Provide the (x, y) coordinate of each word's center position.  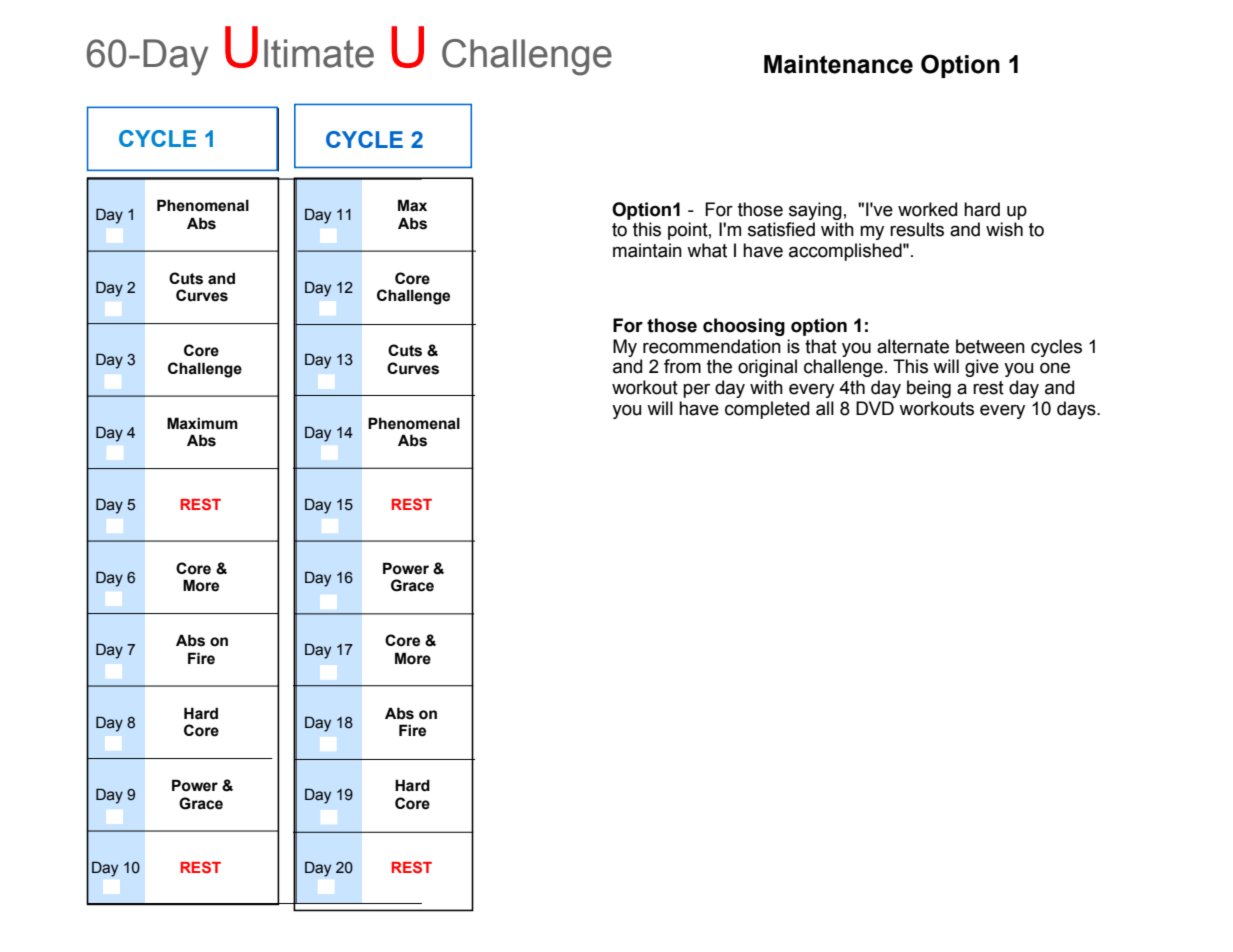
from (682, 366)
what (707, 250)
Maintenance (838, 64)
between (990, 346)
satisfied (781, 229)
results (917, 229)
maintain (647, 250)
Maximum (202, 423)
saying (815, 211)
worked (927, 209)
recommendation (712, 346)
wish (1004, 229)
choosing (744, 327)
